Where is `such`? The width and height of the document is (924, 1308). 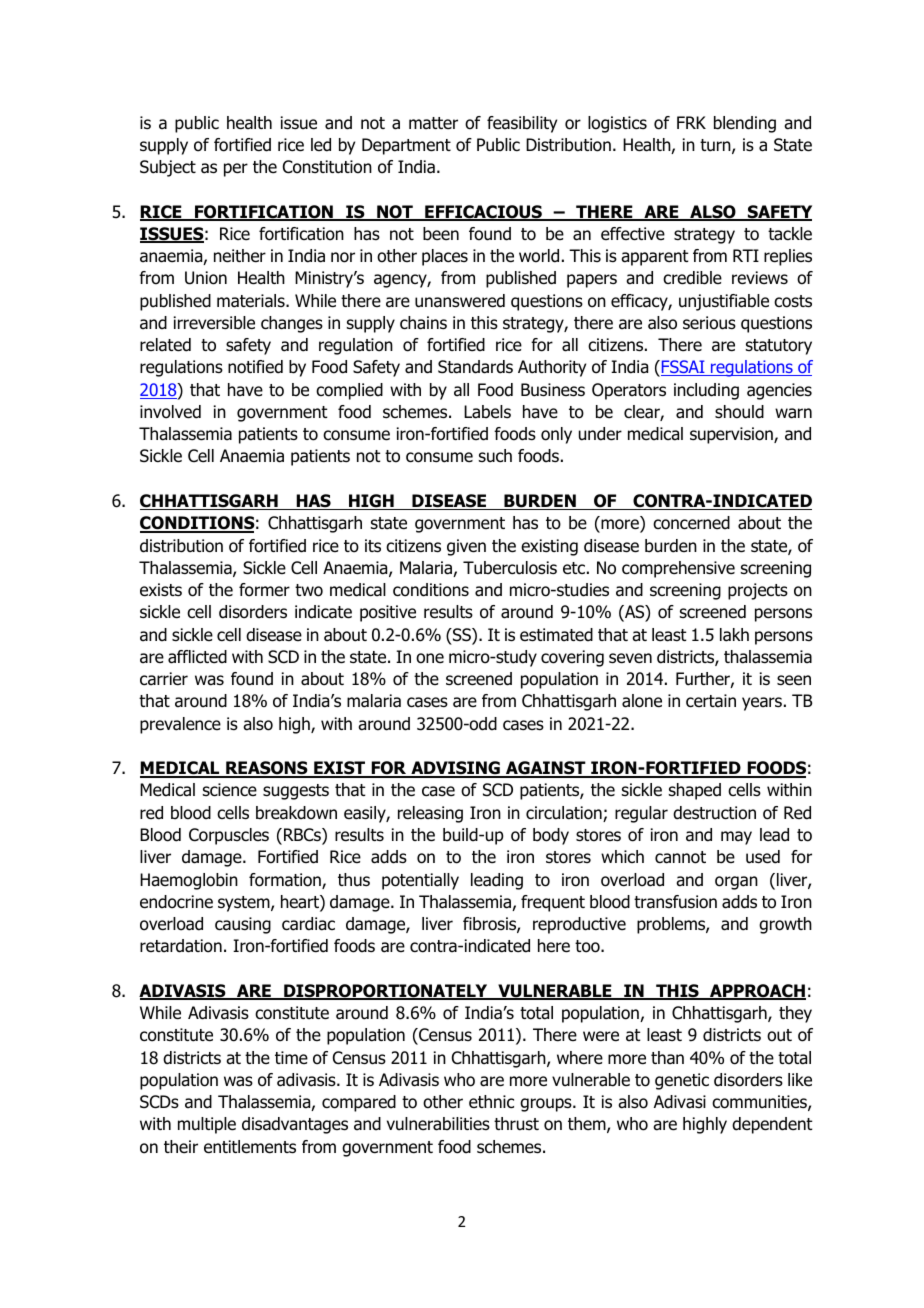
such is located at coordinates (495, 455).
